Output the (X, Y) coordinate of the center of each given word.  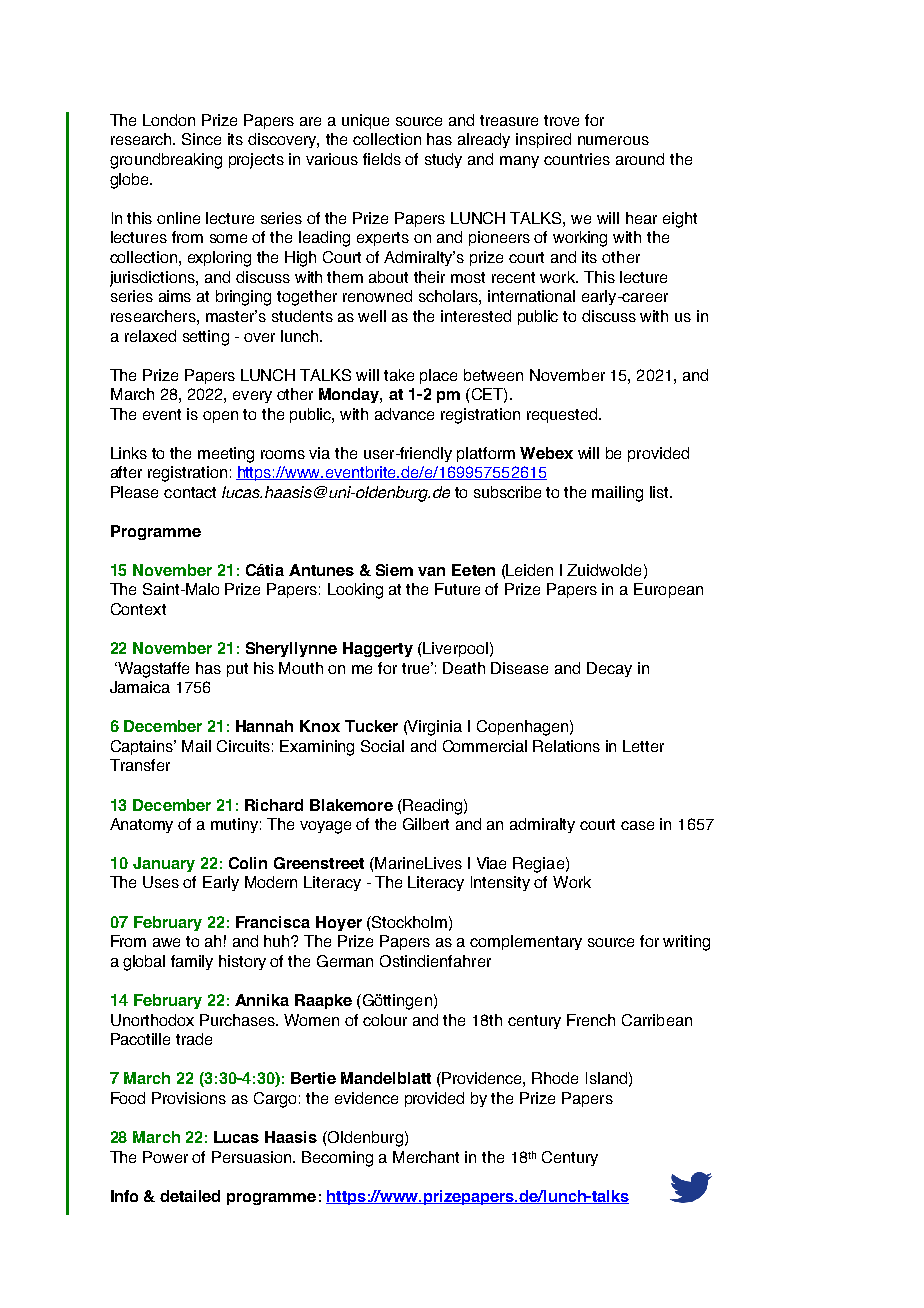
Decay (609, 669)
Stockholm (408, 922)
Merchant (426, 1157)
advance (404, 414)
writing (686, 943)
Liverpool (454, 649)
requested (563, 415)
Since (201, 139)
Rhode (555, 1078)
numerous (613, 140)
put (237, 670)
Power (165, 1157)
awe (166, 942)
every (252, 397)
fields (382, 159)
